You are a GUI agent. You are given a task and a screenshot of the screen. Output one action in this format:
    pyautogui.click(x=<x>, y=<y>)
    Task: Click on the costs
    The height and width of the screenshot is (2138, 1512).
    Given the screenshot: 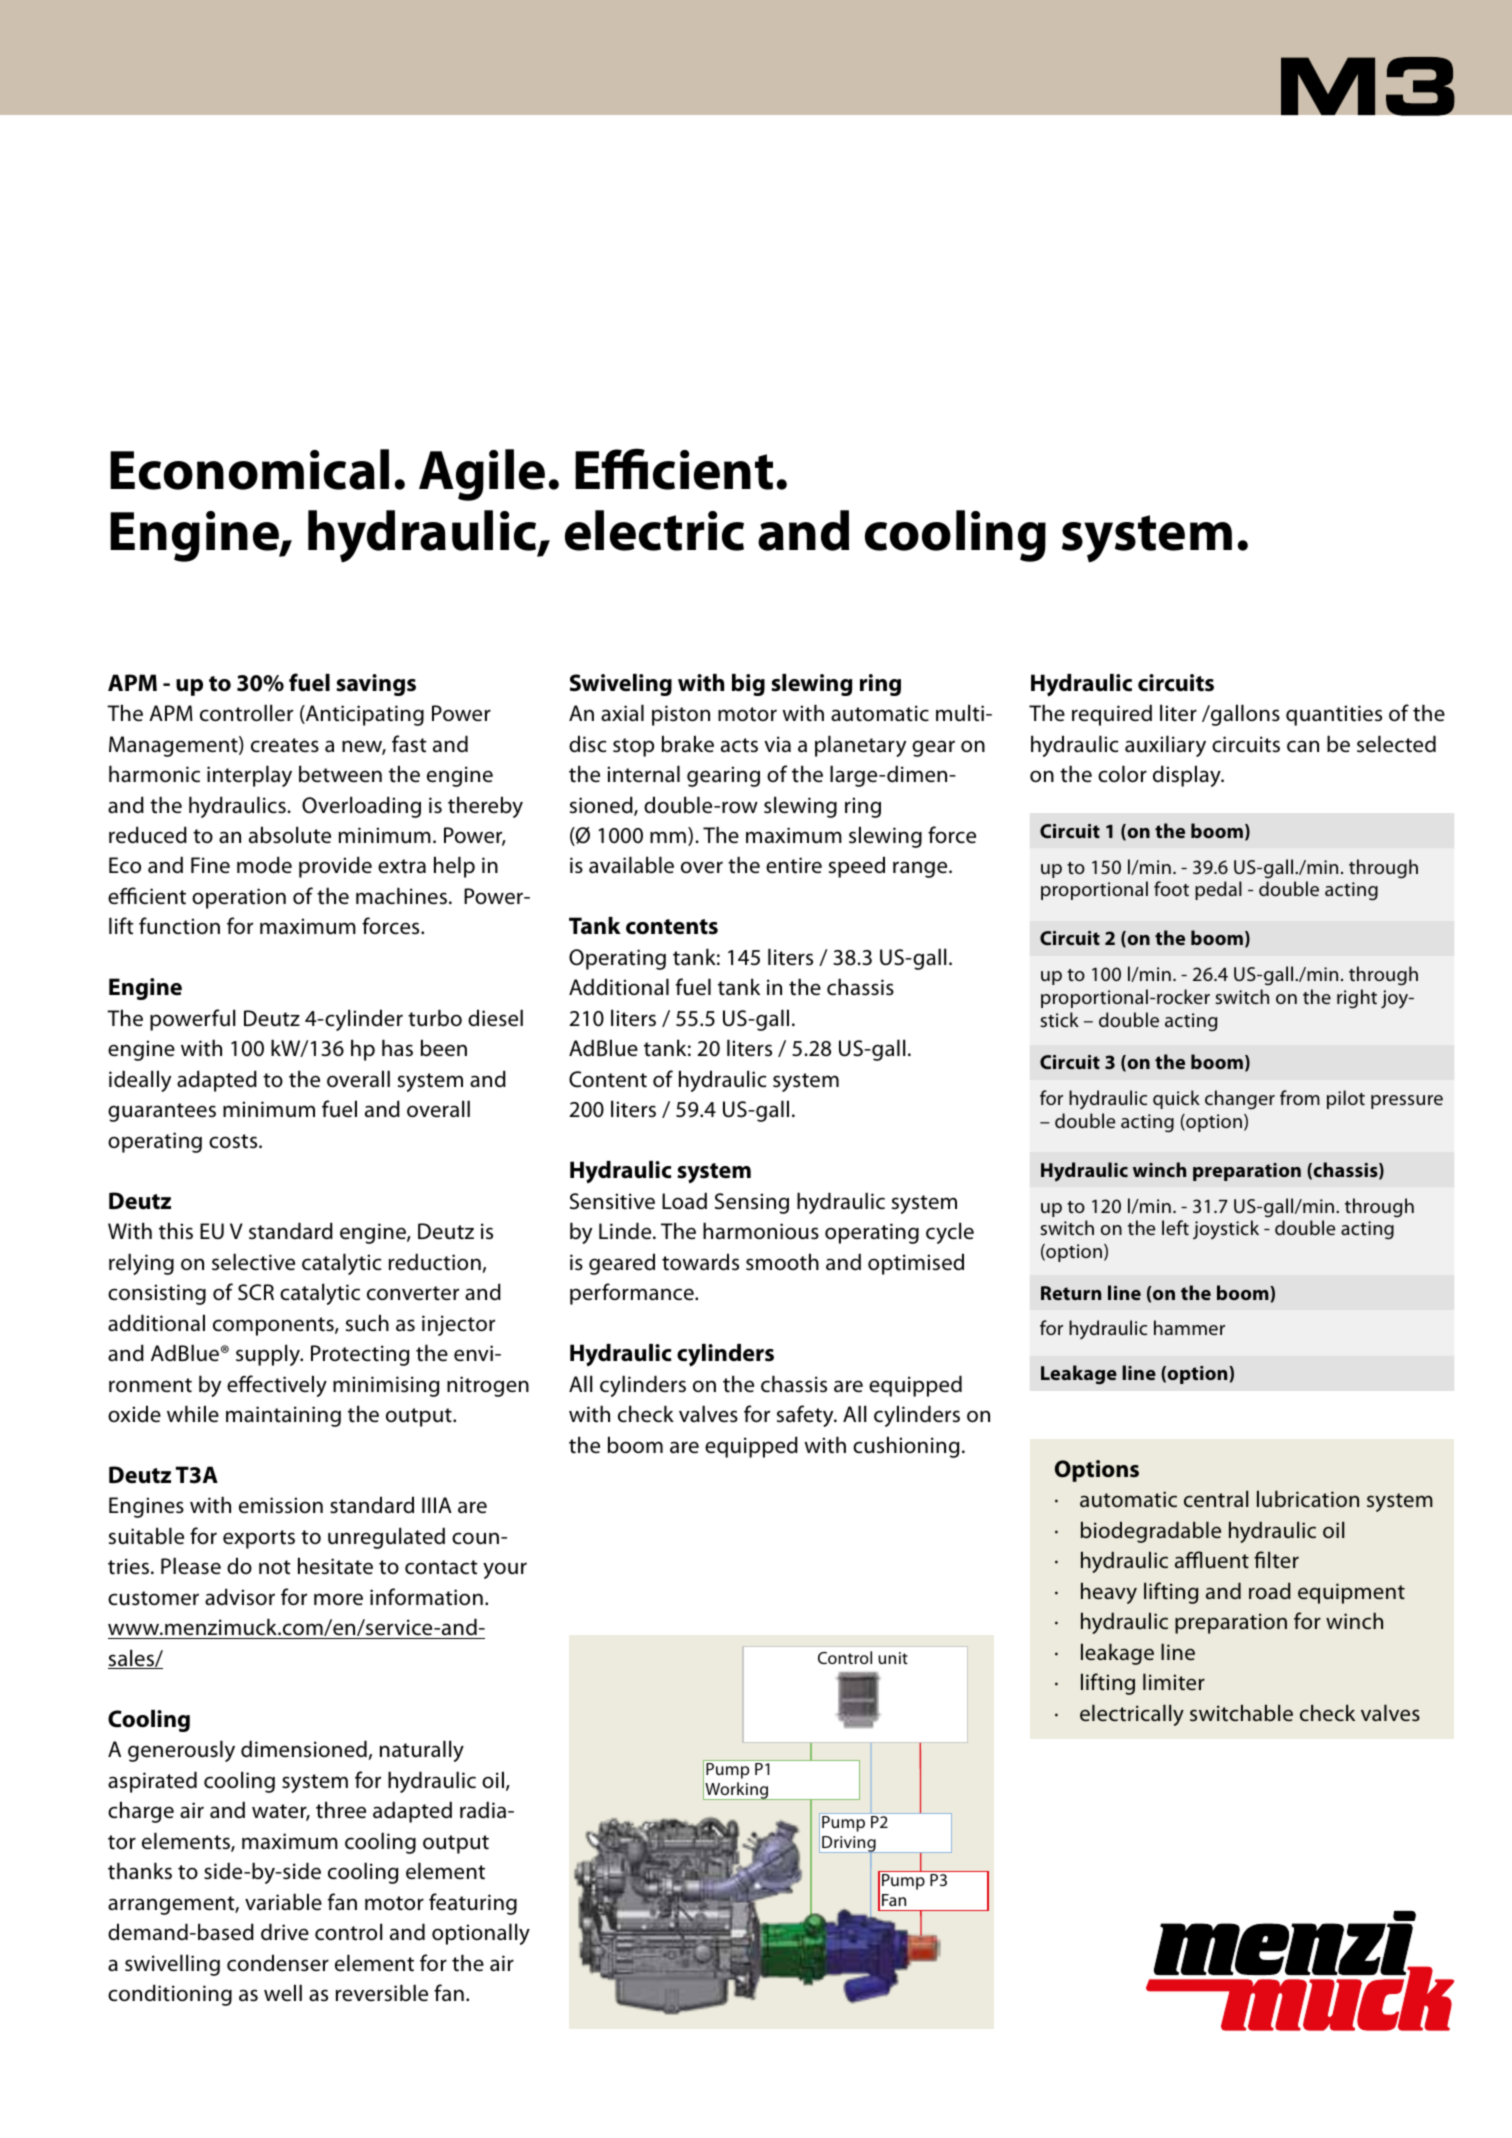 What is the action you would take?
    pyautogui.click(x=234, y=1141)
